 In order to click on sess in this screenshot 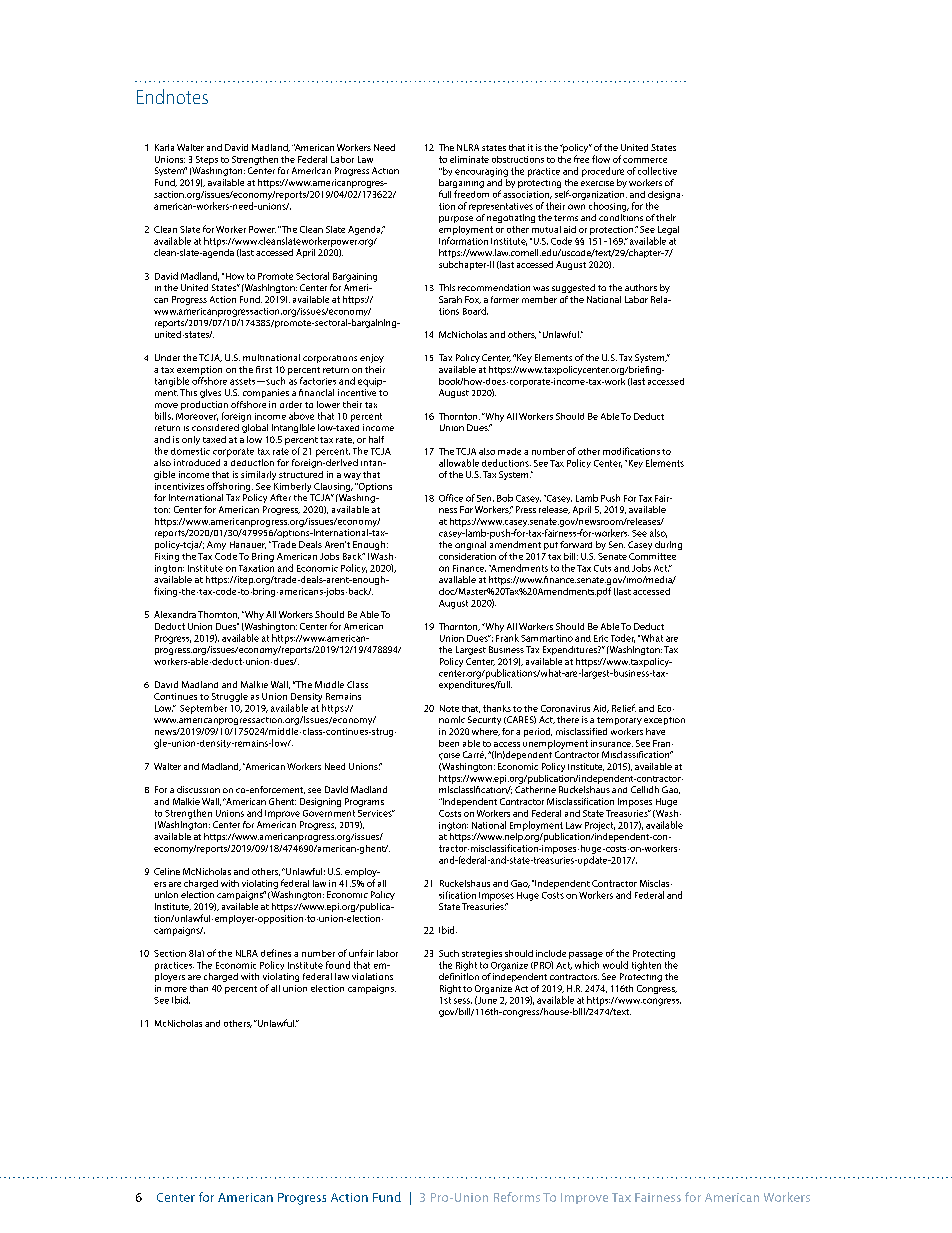, I will do `click(463, 1001)`.
